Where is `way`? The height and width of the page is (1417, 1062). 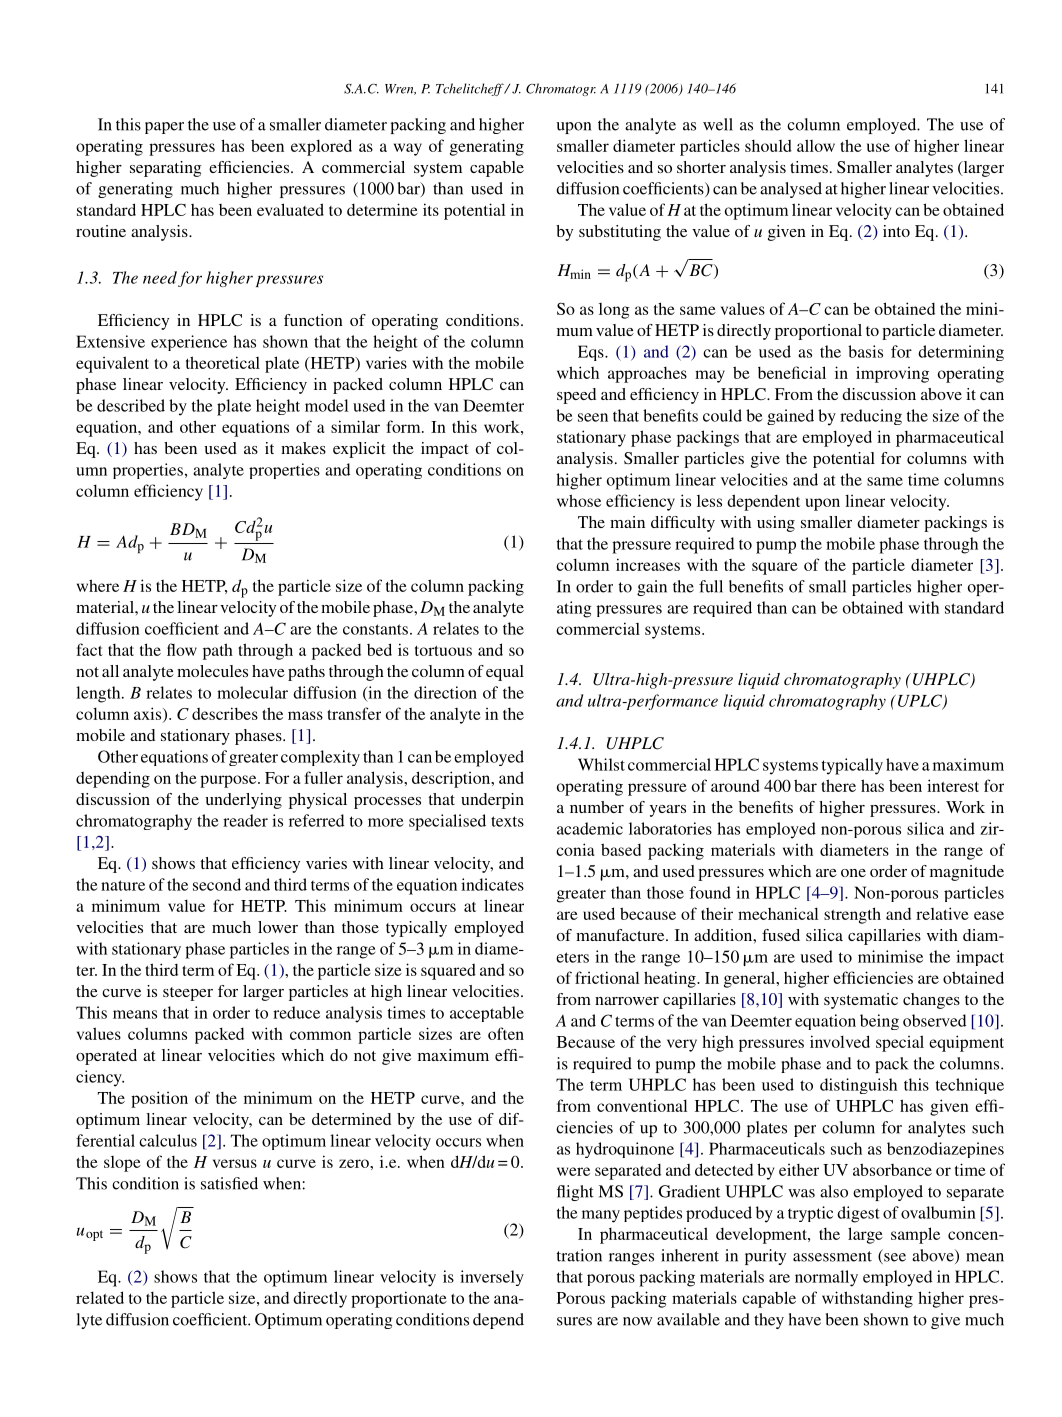 way is located at coordinates (408, 149).
